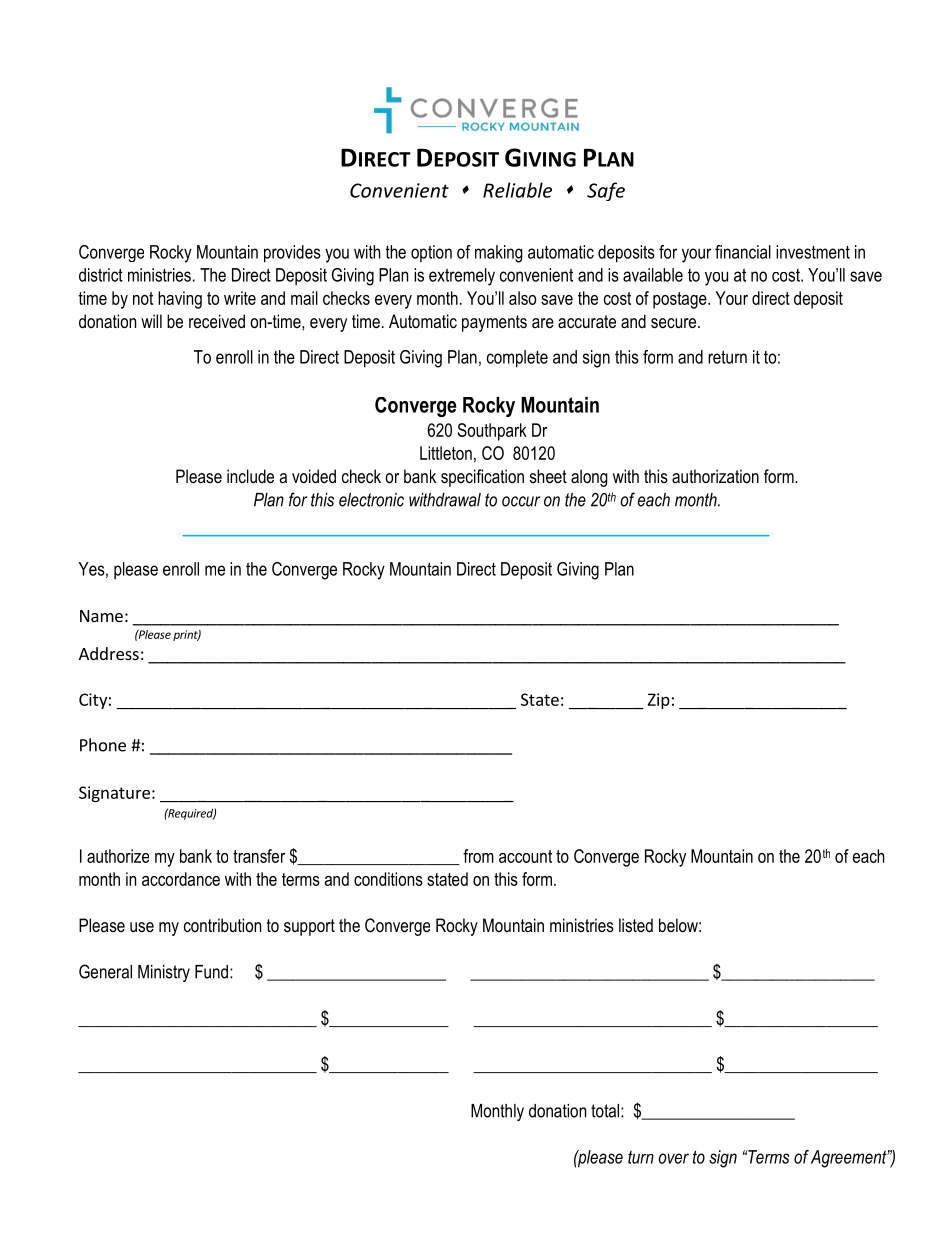  What do you see at coordinates (673, 1158) in the image?
I see `over` at bounding box center [673, 1158].
